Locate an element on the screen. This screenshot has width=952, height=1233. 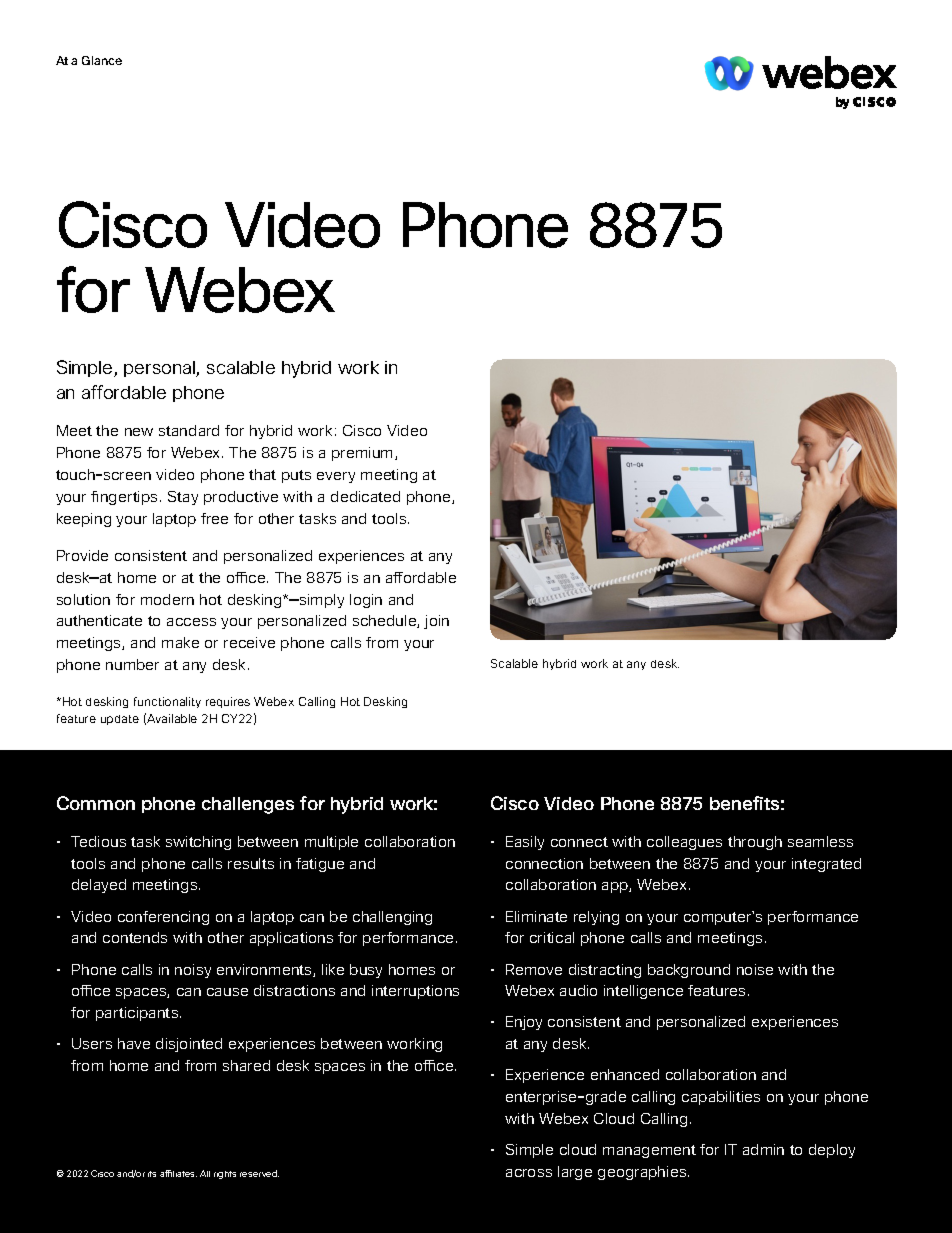
login is located at coordinates (366, 601).
